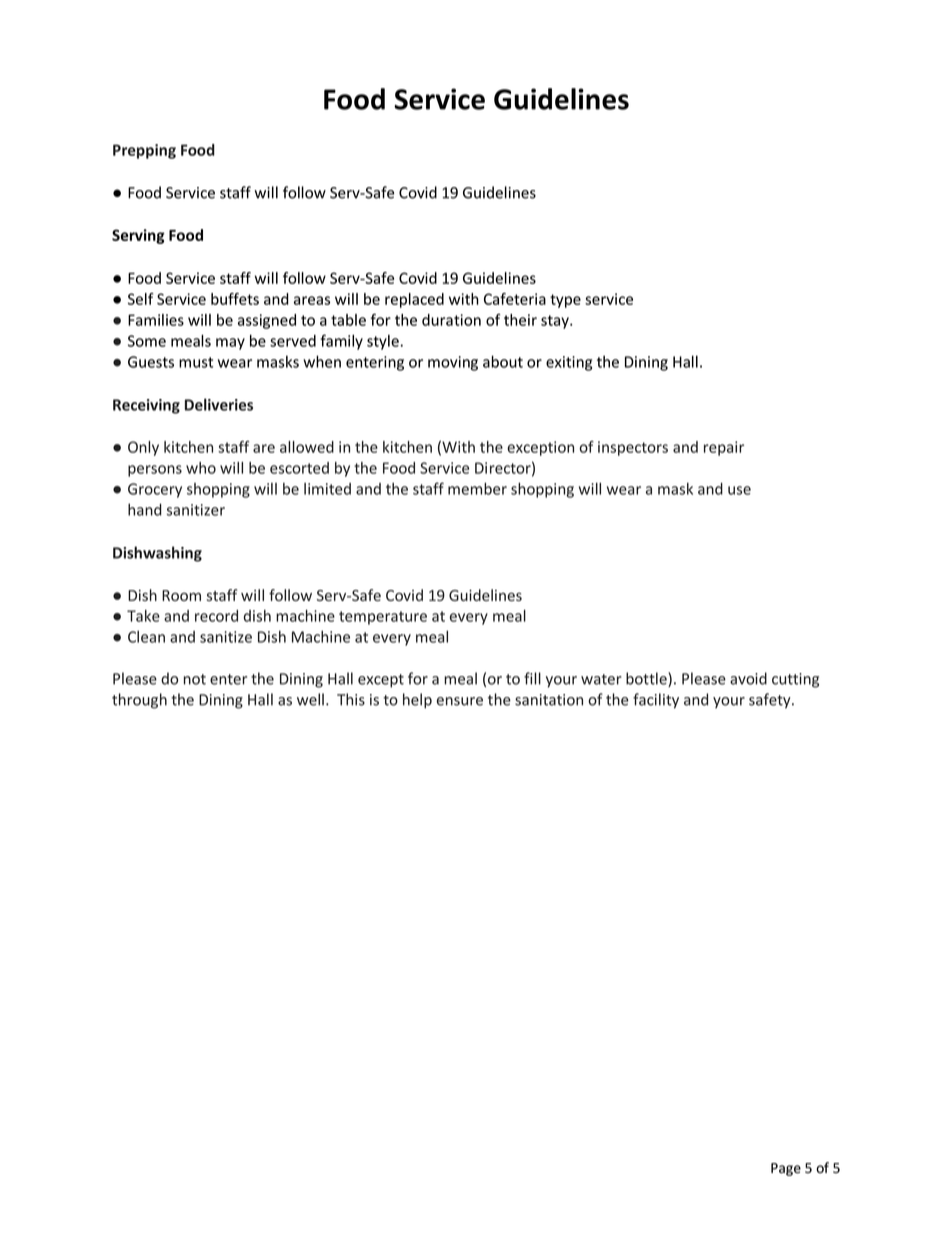 This document has height=1233, width=952. I want to click on type, so click(565, 301).
